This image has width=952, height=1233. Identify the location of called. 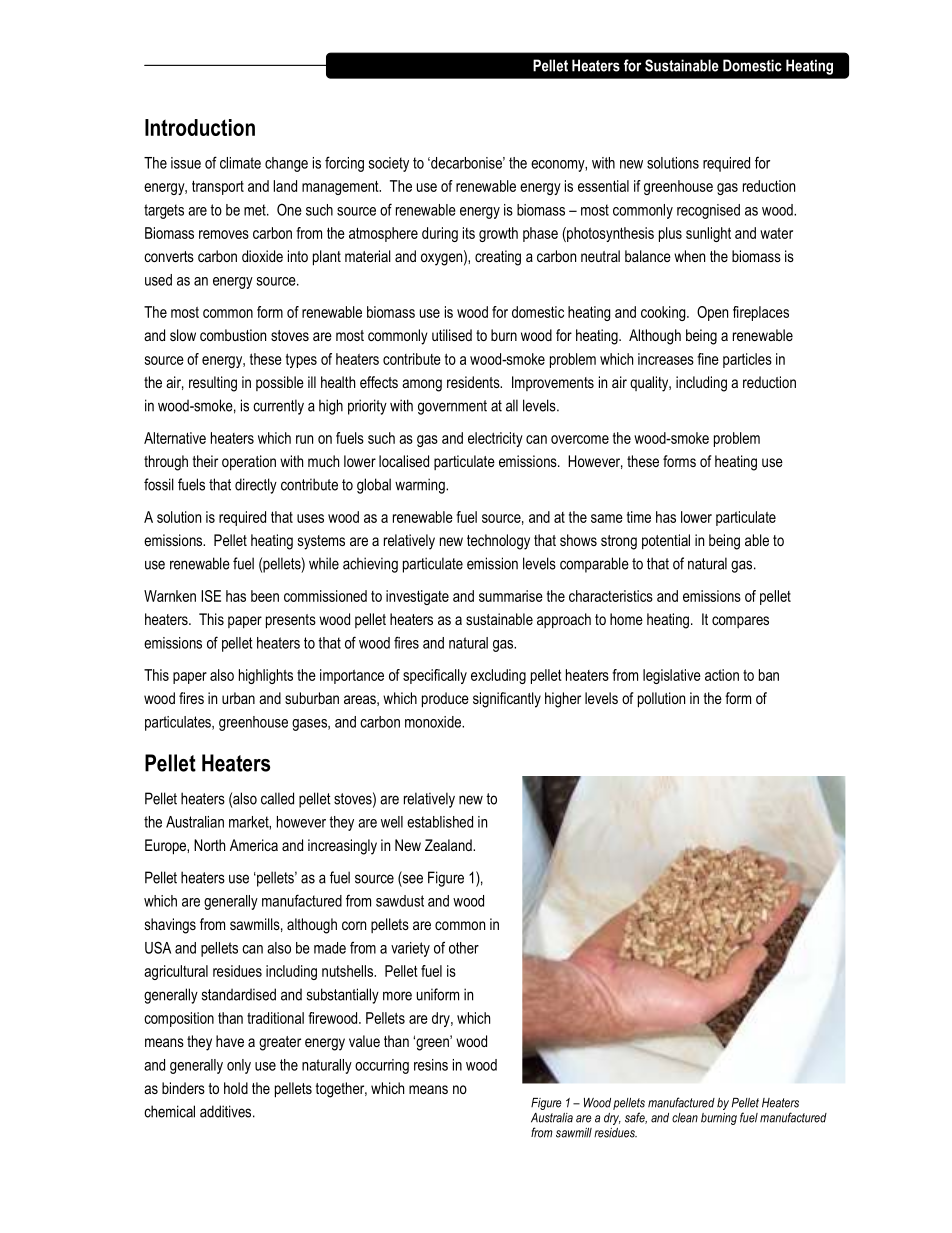
(277, 798).
